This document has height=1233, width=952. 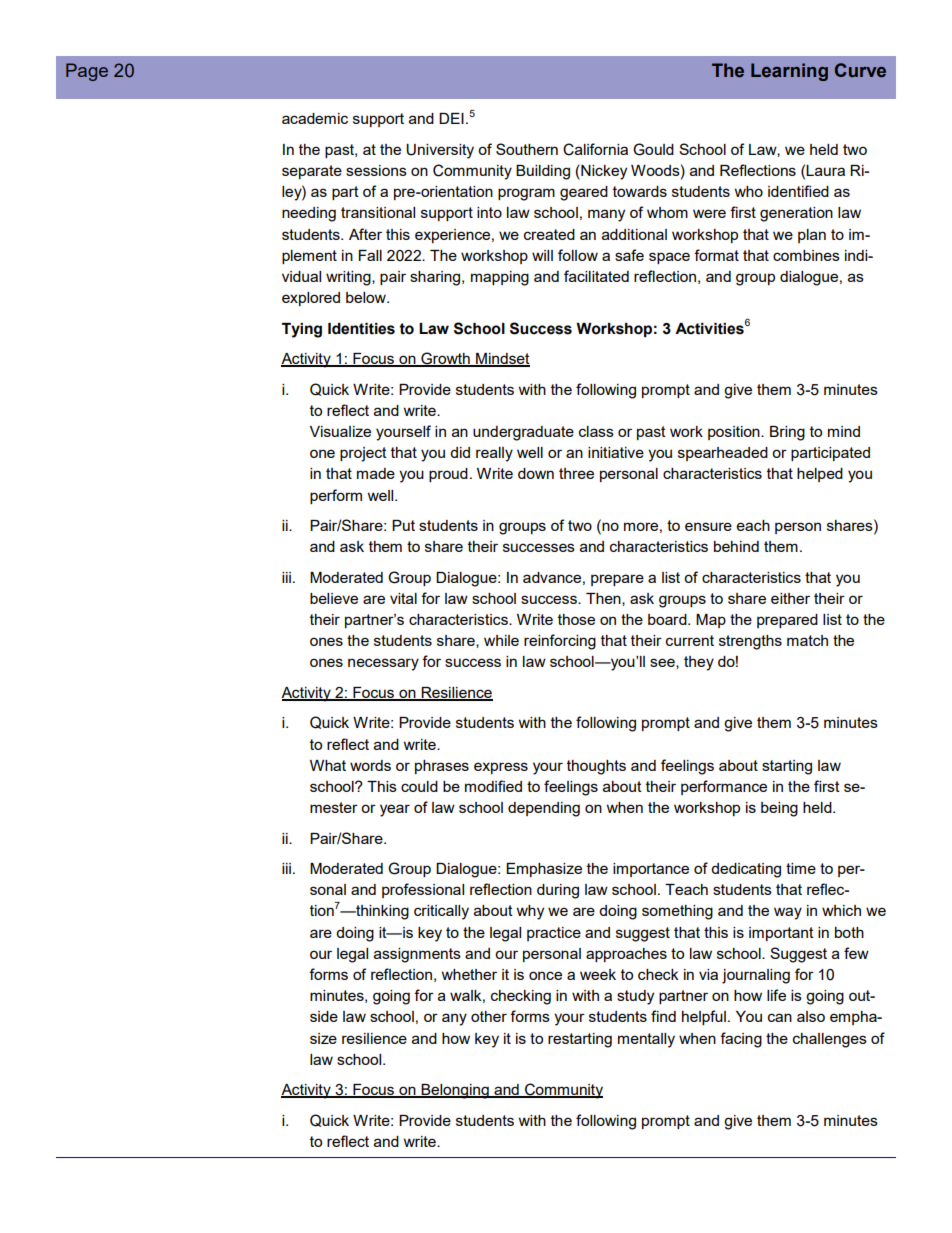 What do you see at coordinates (789, 72) in the document?
I see `Learning` at bounding box center [789, 72].
